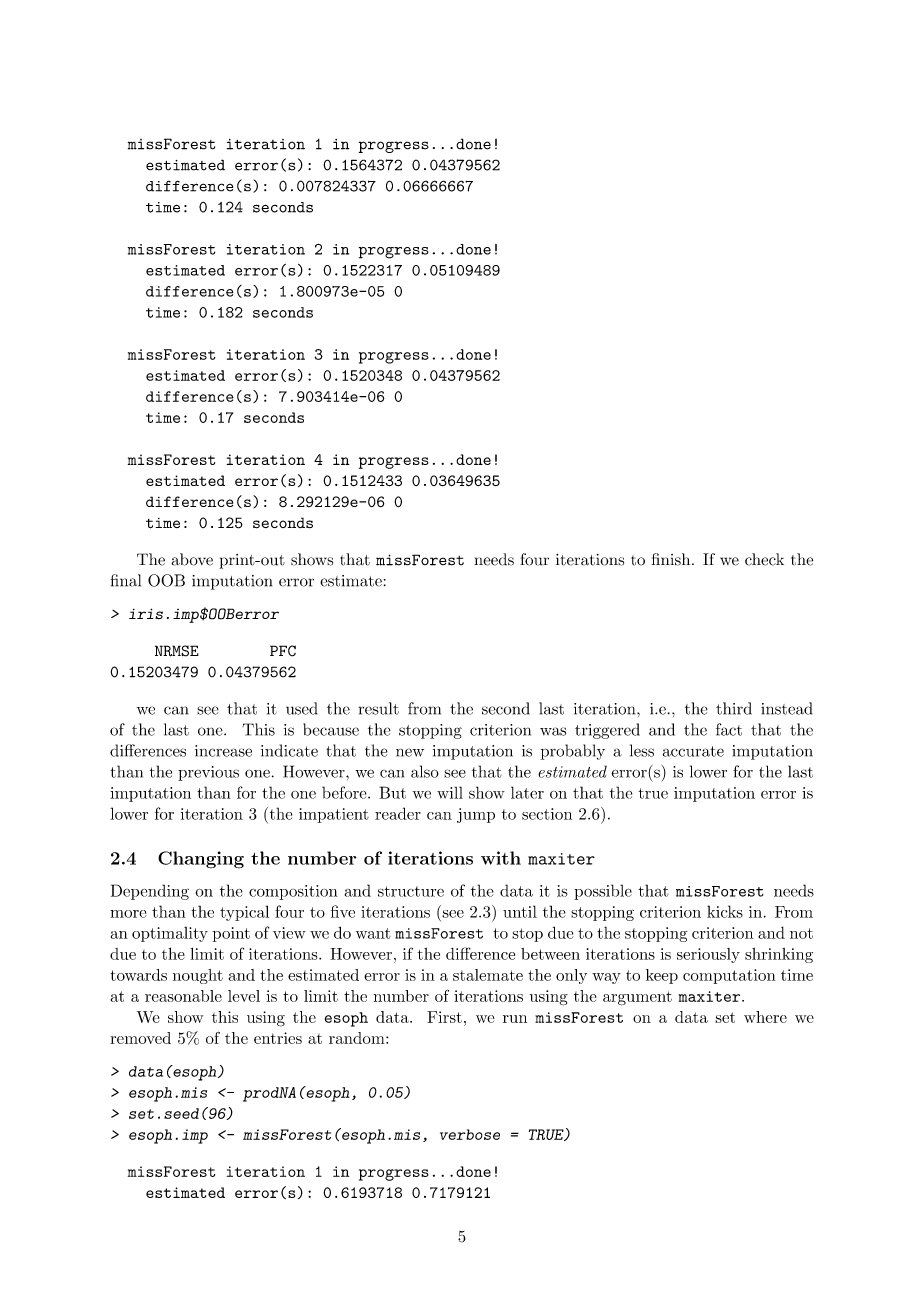  Describe the element at coordinates (764, 559) in the screenshot. I see `check` at that location.
